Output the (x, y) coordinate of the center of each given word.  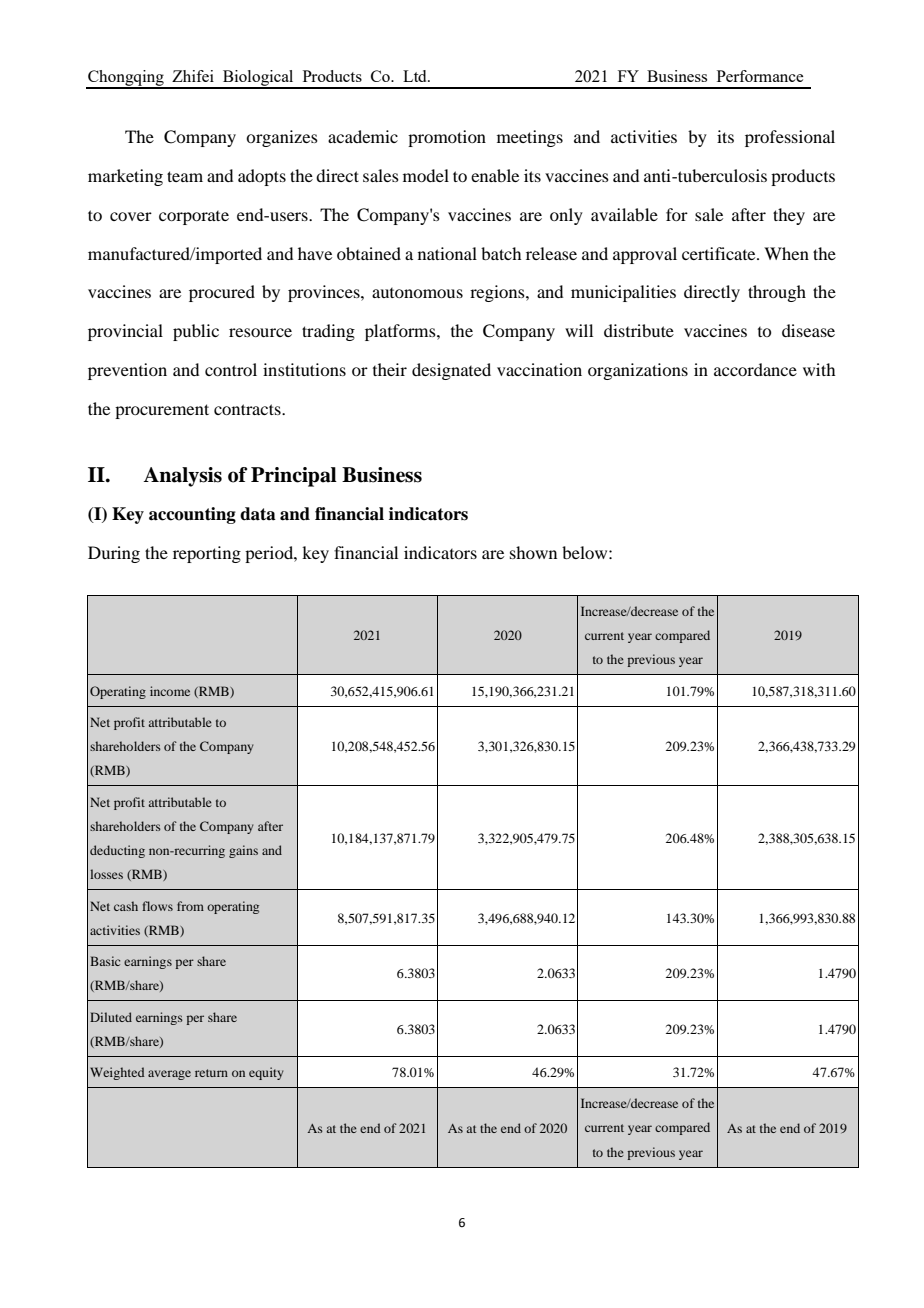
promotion (447, 138)
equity (266, 1073)
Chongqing (126, 79)
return (211, 1073)
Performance (760, 76)
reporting (207, 554)
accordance (755, 369)
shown (533, 552)
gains (243, 851)
